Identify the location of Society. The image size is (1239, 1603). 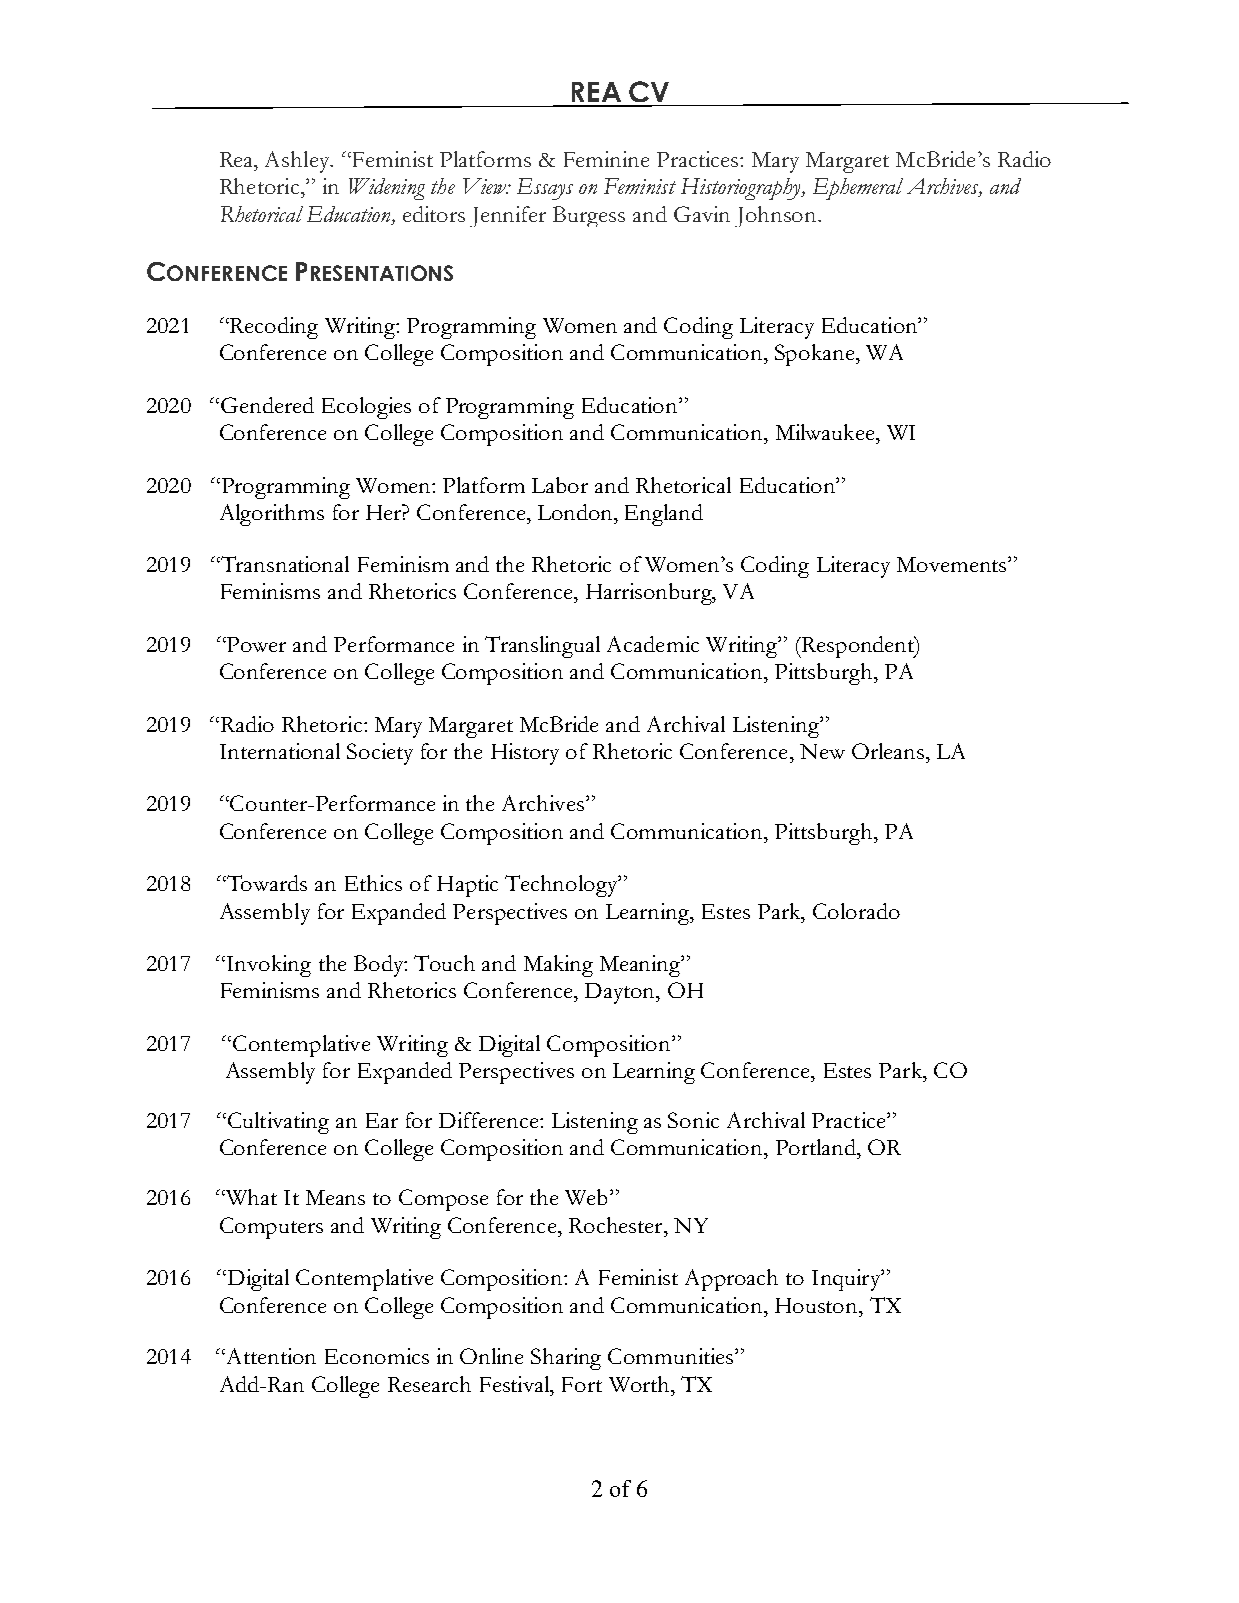
(380, 754).
